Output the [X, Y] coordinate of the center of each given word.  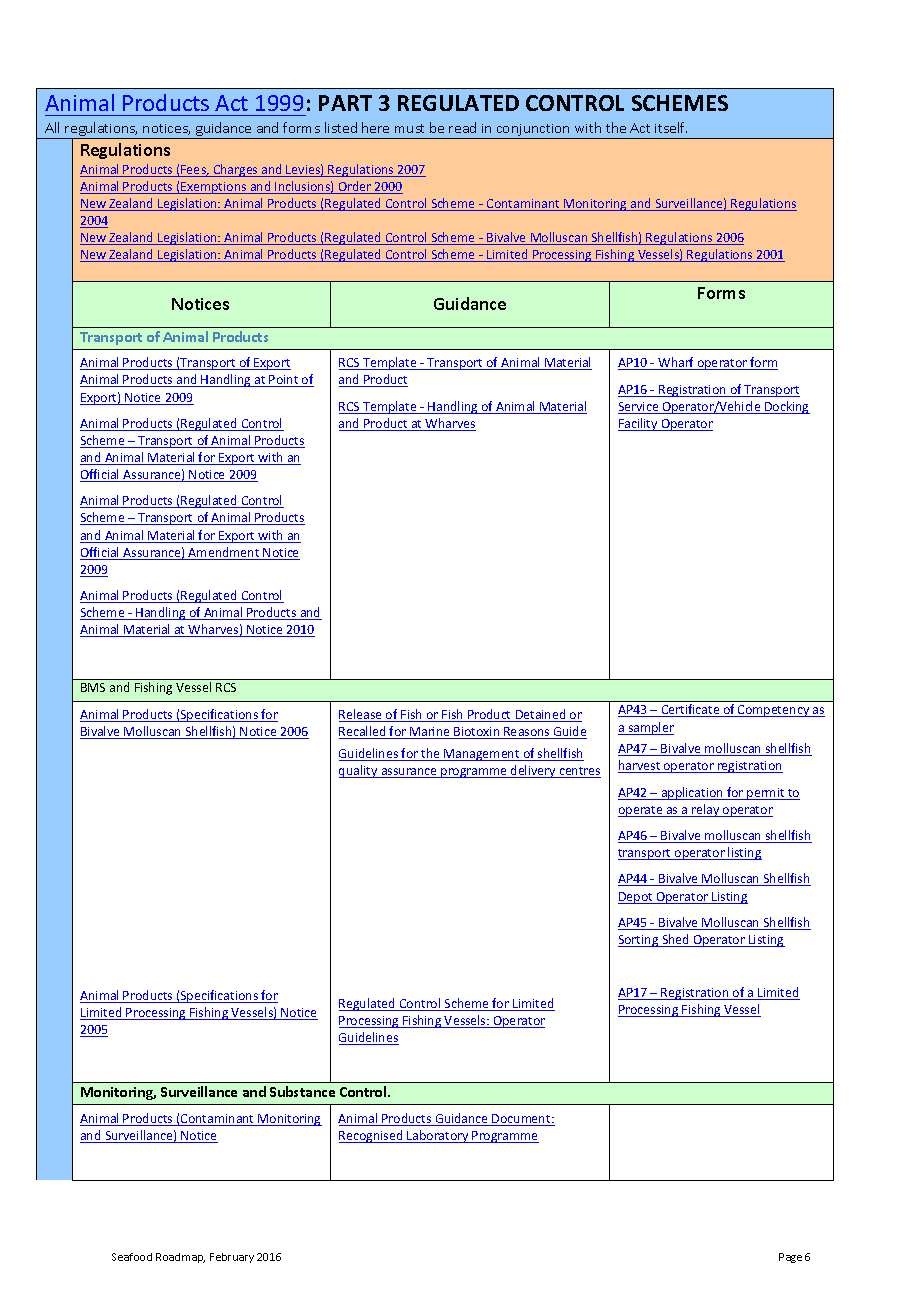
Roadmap [180, 1258]
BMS [93, 687]
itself [671, 127]
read [462, 127]
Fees [194, 171]
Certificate [691, 710]
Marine [430, 733]
